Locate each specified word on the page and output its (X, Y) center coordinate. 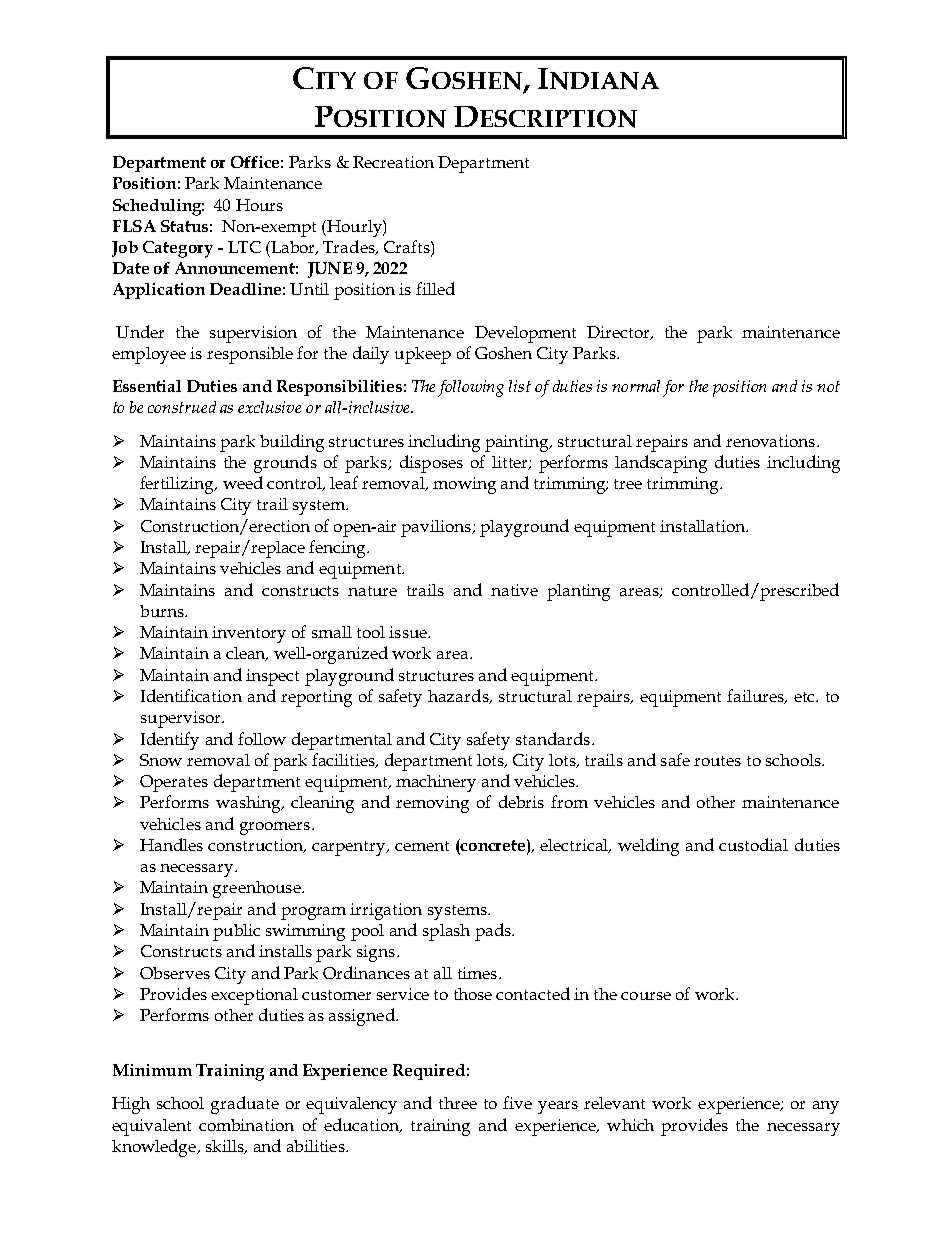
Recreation (393, 162)
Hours (259, 205)
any (826, 1107)
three (458, 1103)
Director (619, 333)
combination (246, 1125)
